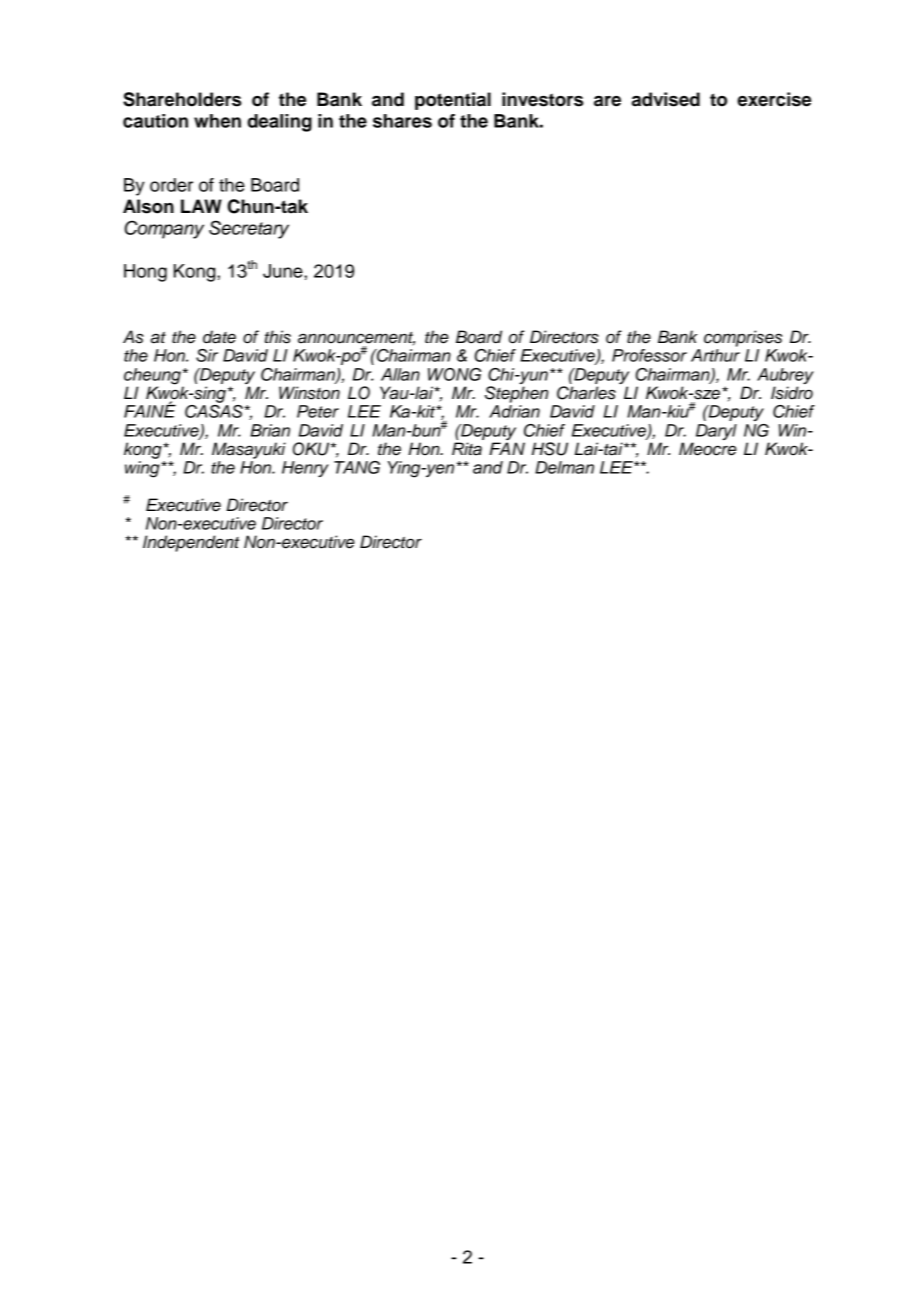 This screenshot has width=924, height=1308. Describe the element at coordinates (666, 99) in the screenshot. I see `advised` at that location.
